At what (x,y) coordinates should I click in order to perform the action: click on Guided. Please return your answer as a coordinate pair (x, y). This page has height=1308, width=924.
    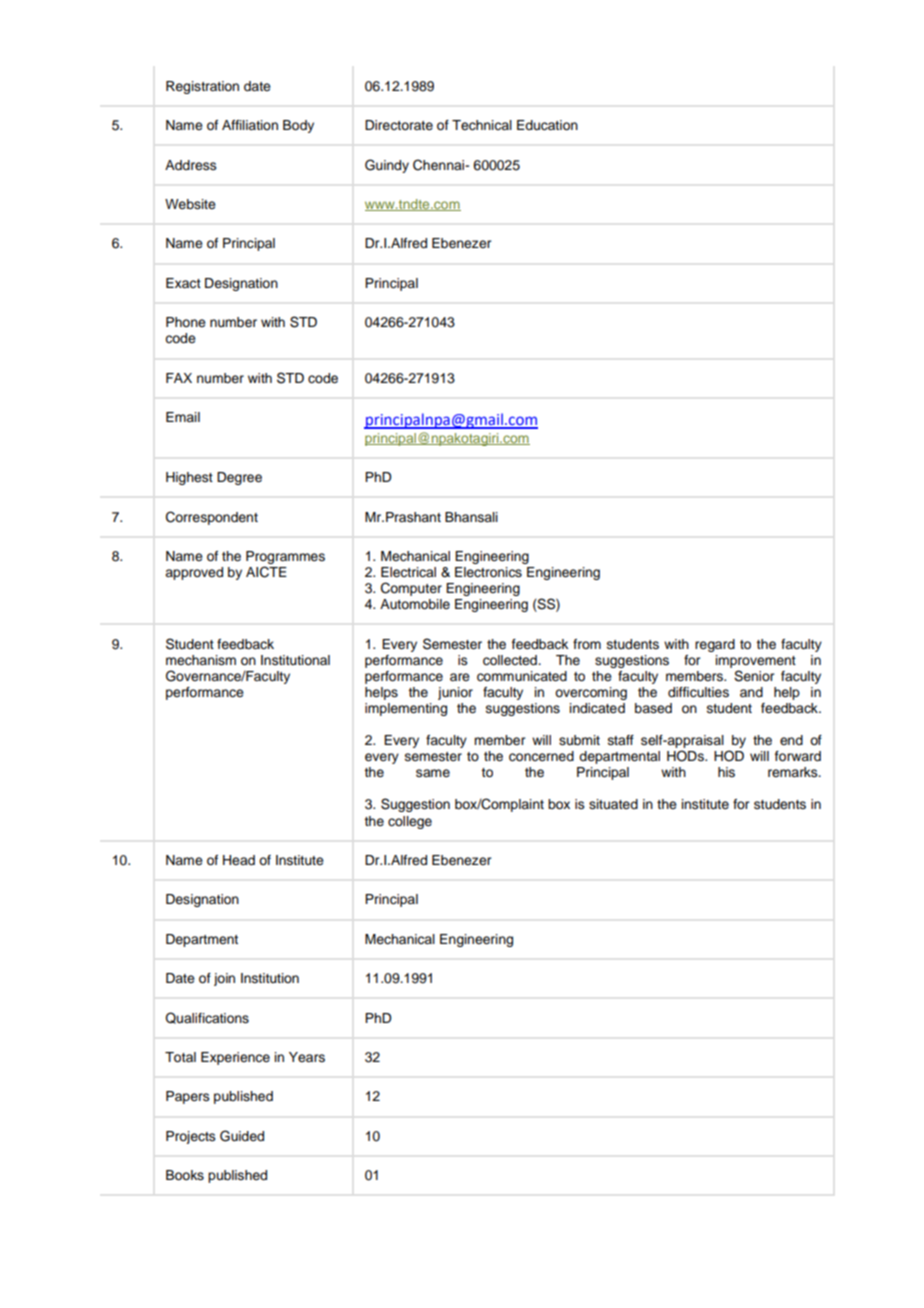
    Looking at the image, I should click on (242, 1136).
